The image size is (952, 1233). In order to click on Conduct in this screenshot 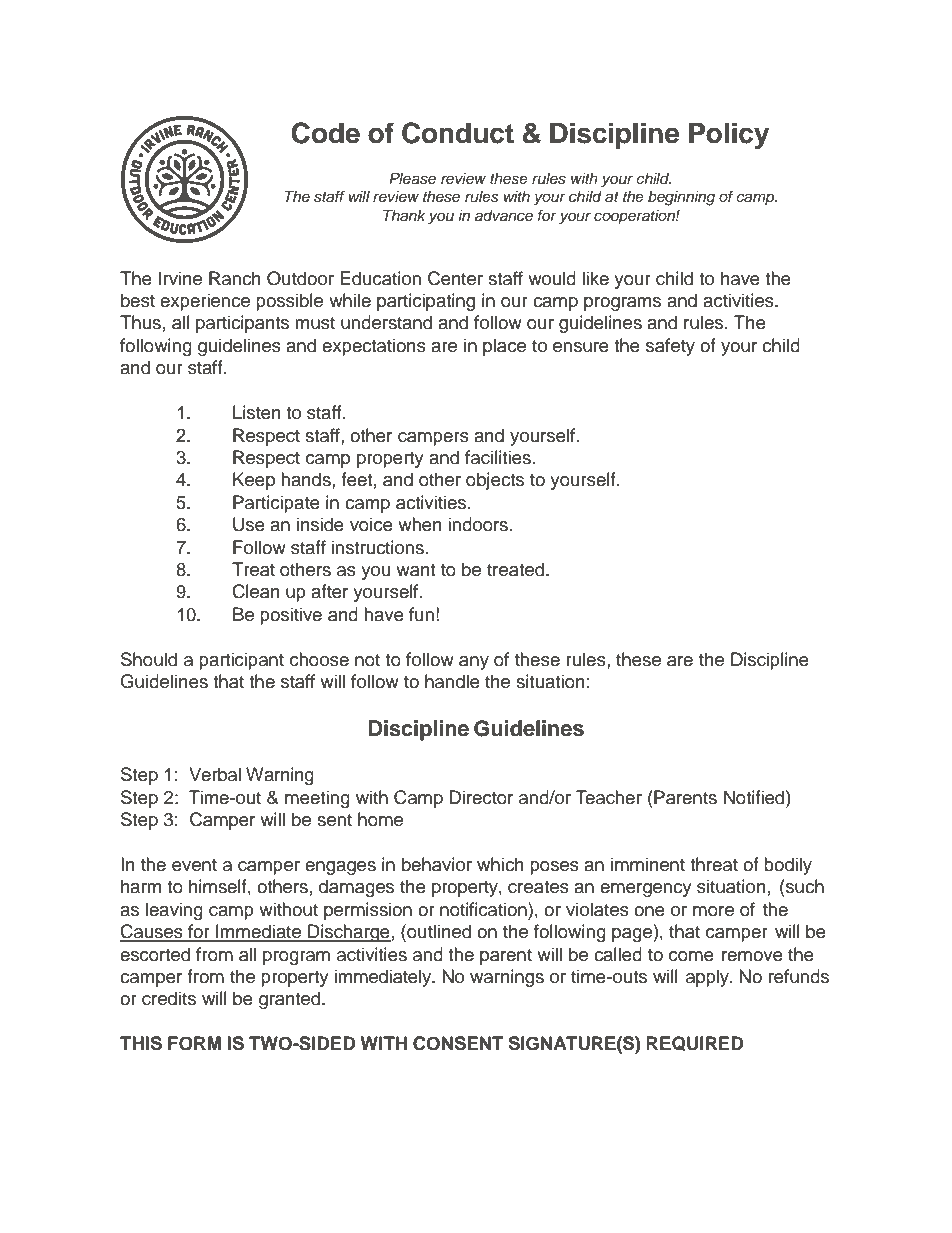, I will do `click(458, 133)`.
